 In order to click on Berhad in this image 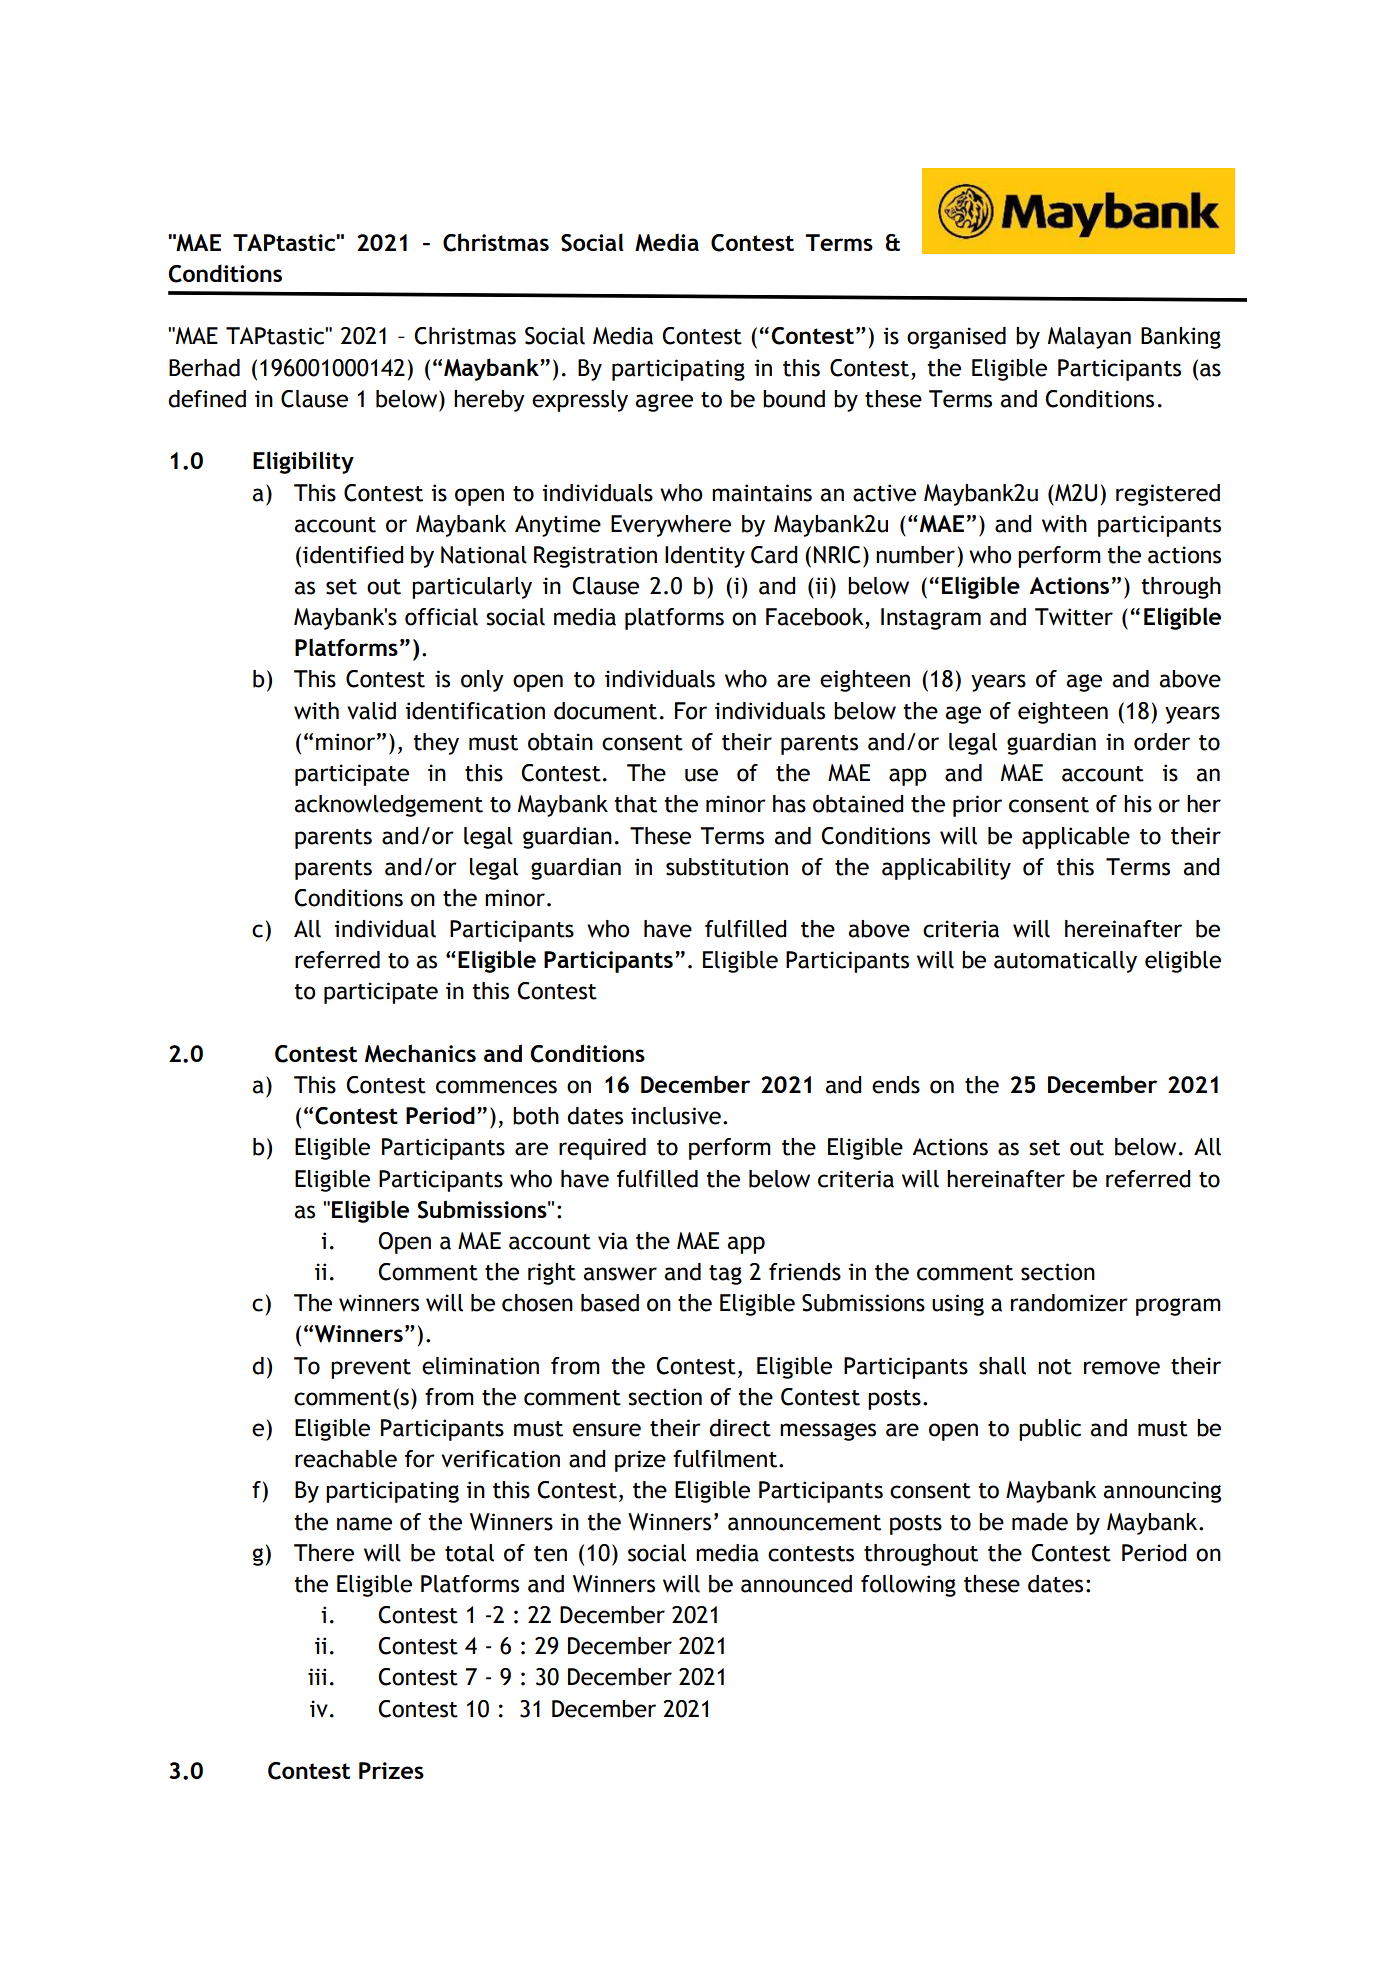, I will do `click(204, 368)`.
